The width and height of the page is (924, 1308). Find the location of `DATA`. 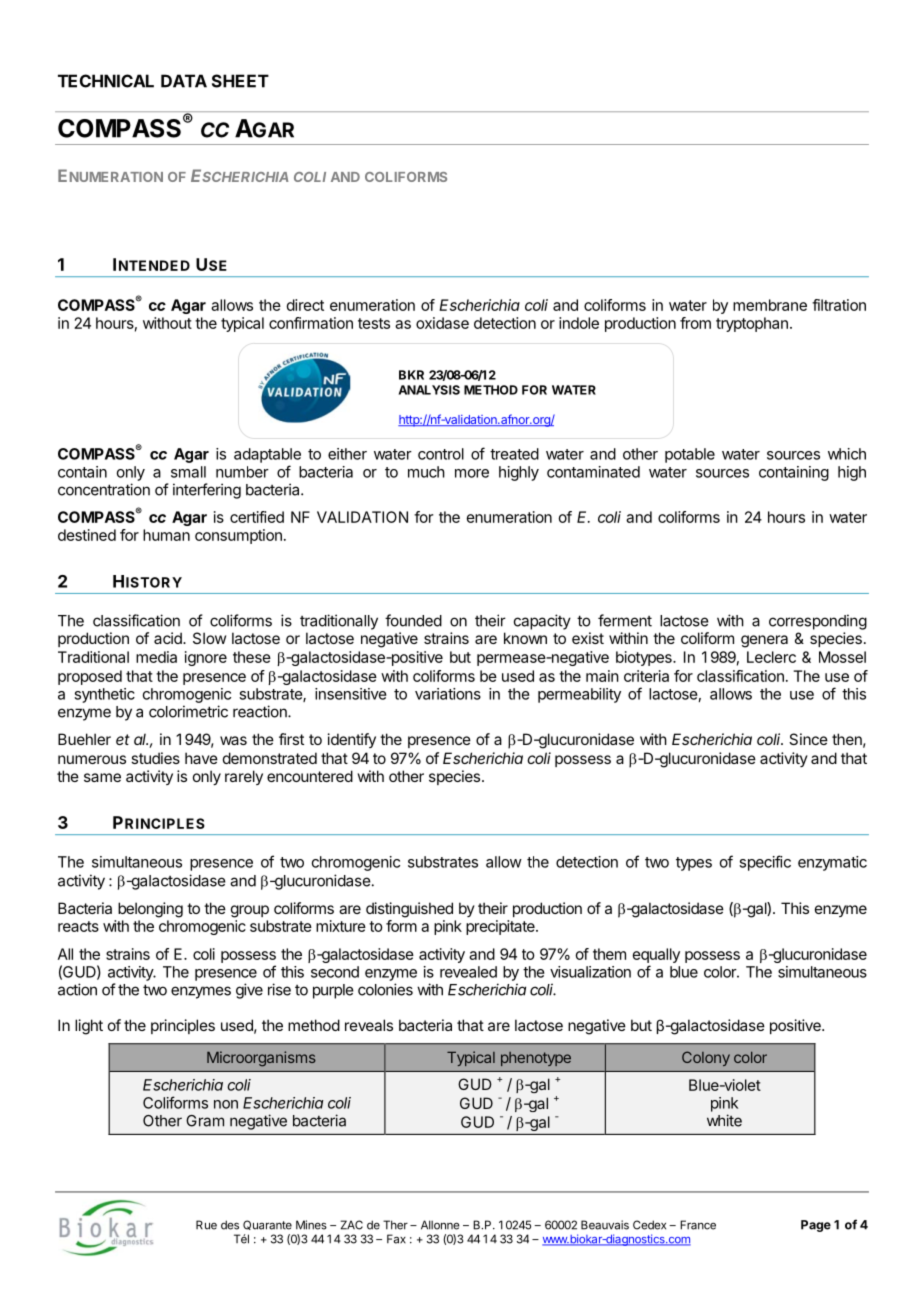

DATA is located at coordinates (184, 81).
